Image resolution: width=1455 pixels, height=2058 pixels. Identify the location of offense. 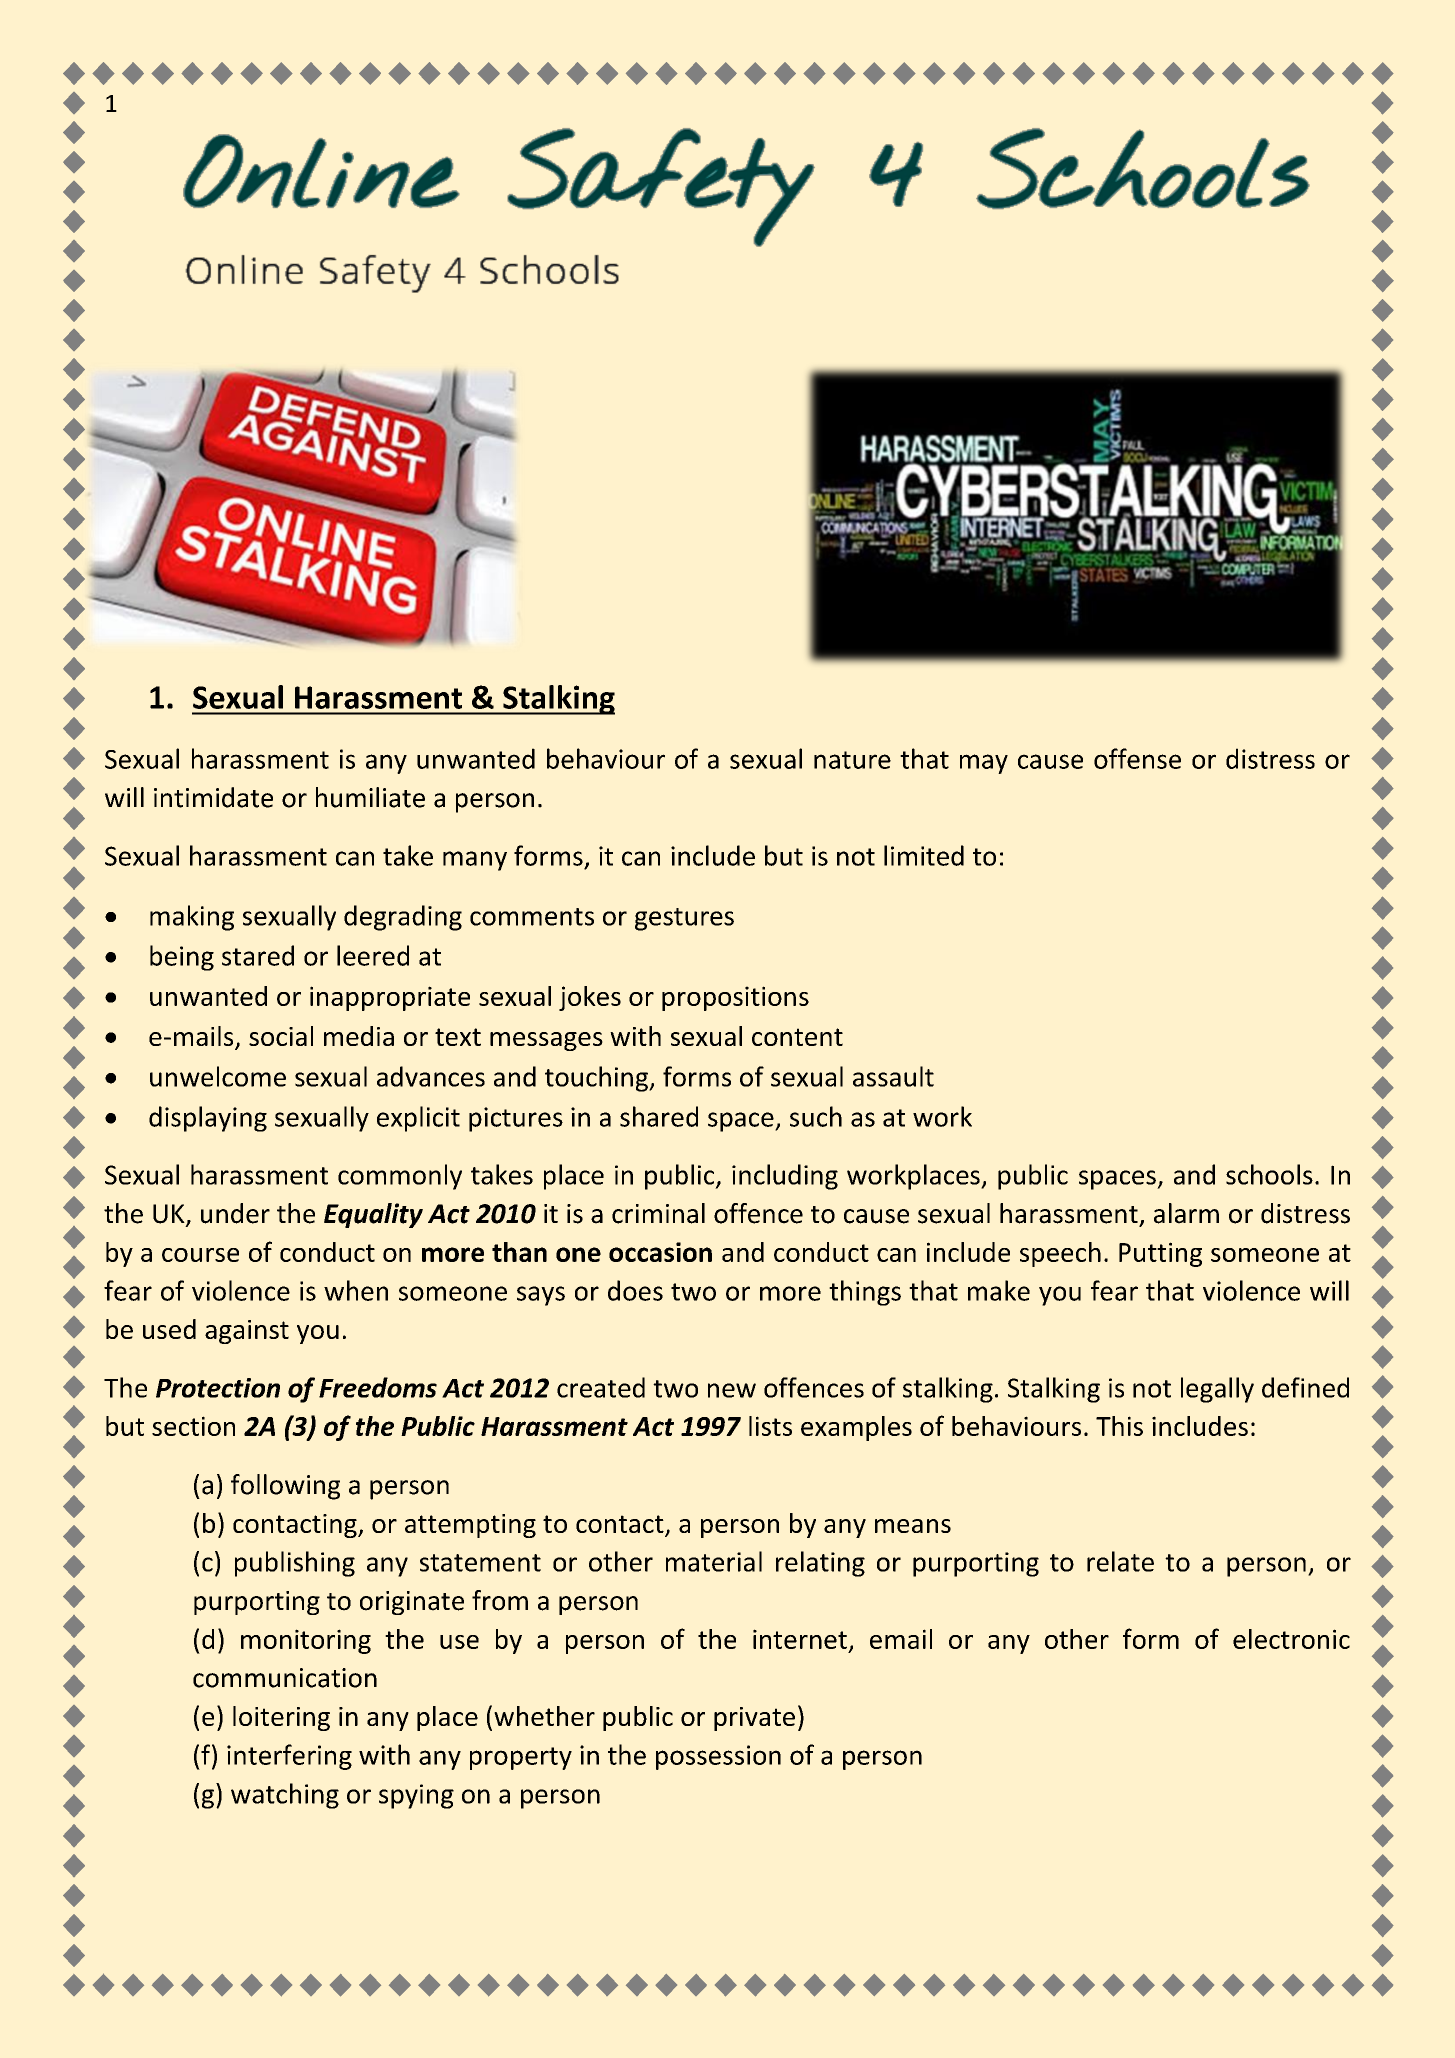
(1137, 758).
